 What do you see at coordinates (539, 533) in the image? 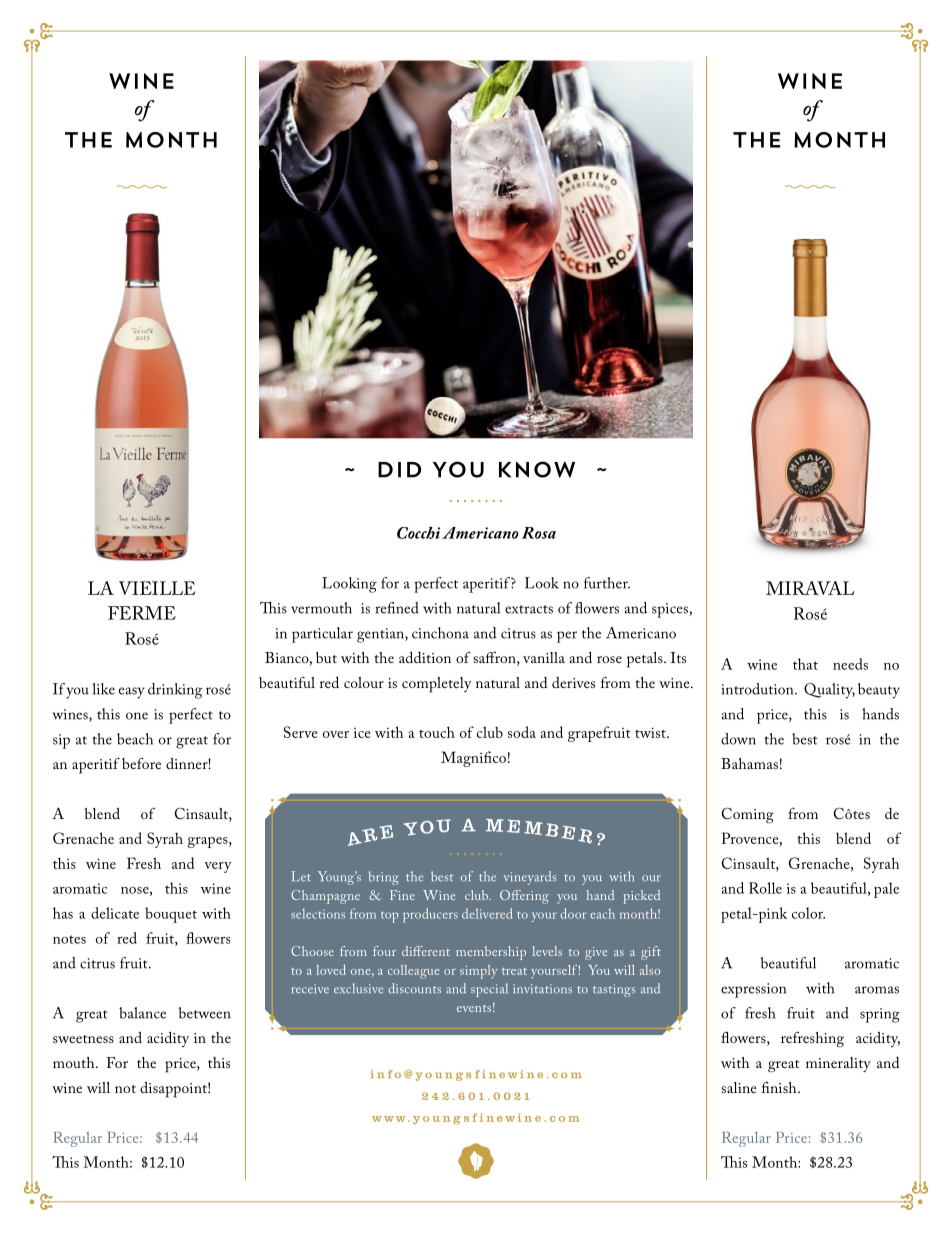
I see `Rosa` at bounding box center [539, 533].
